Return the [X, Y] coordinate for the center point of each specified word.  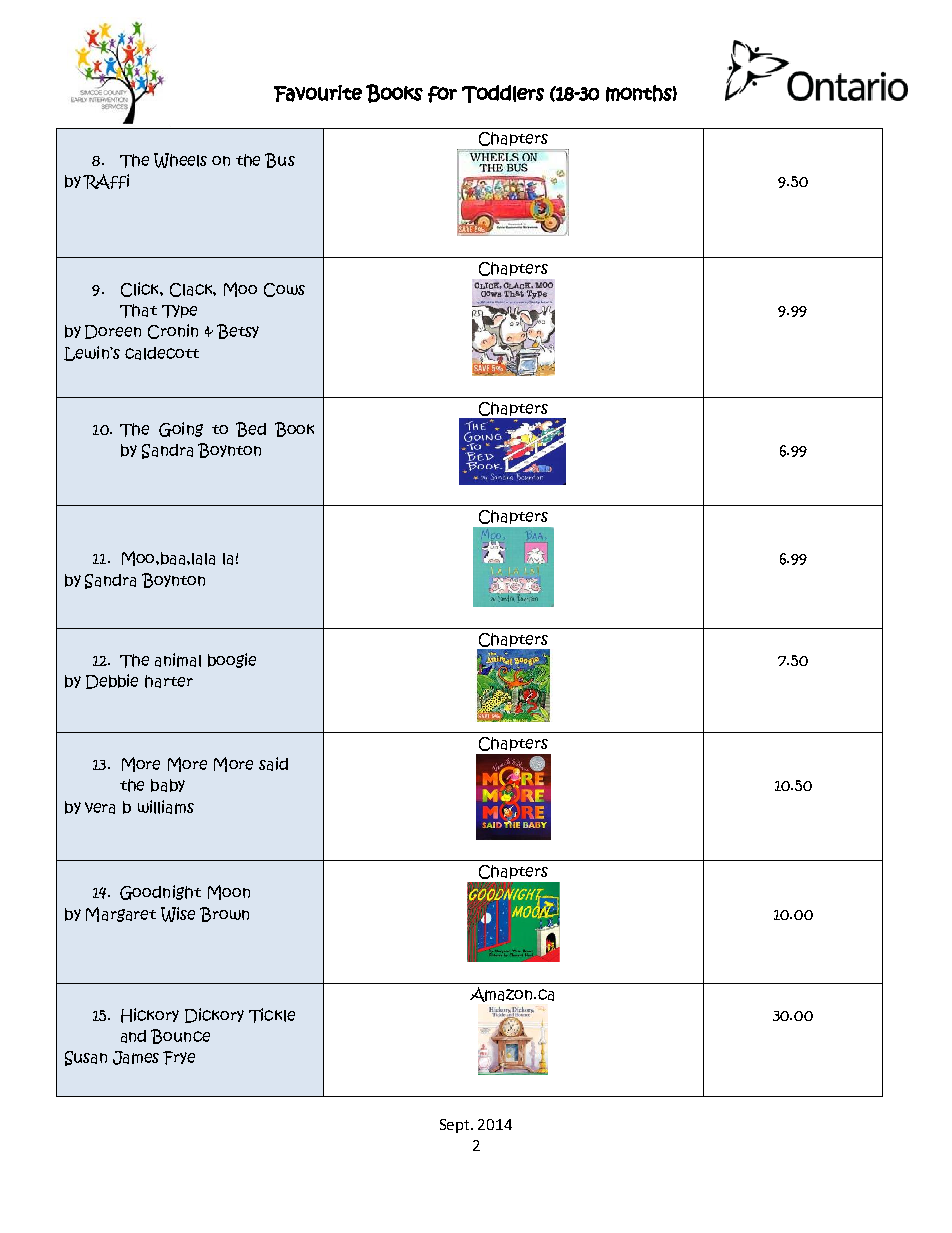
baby [168, 785]
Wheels [180, 160]
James [136, 1058]
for [442, 94]
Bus [280, 160]
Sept [456, 1126]
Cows [284, 290]
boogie [232, 660]
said [273, 764]
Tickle [272, 1015]
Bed [251, 429]
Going [181, 429]
